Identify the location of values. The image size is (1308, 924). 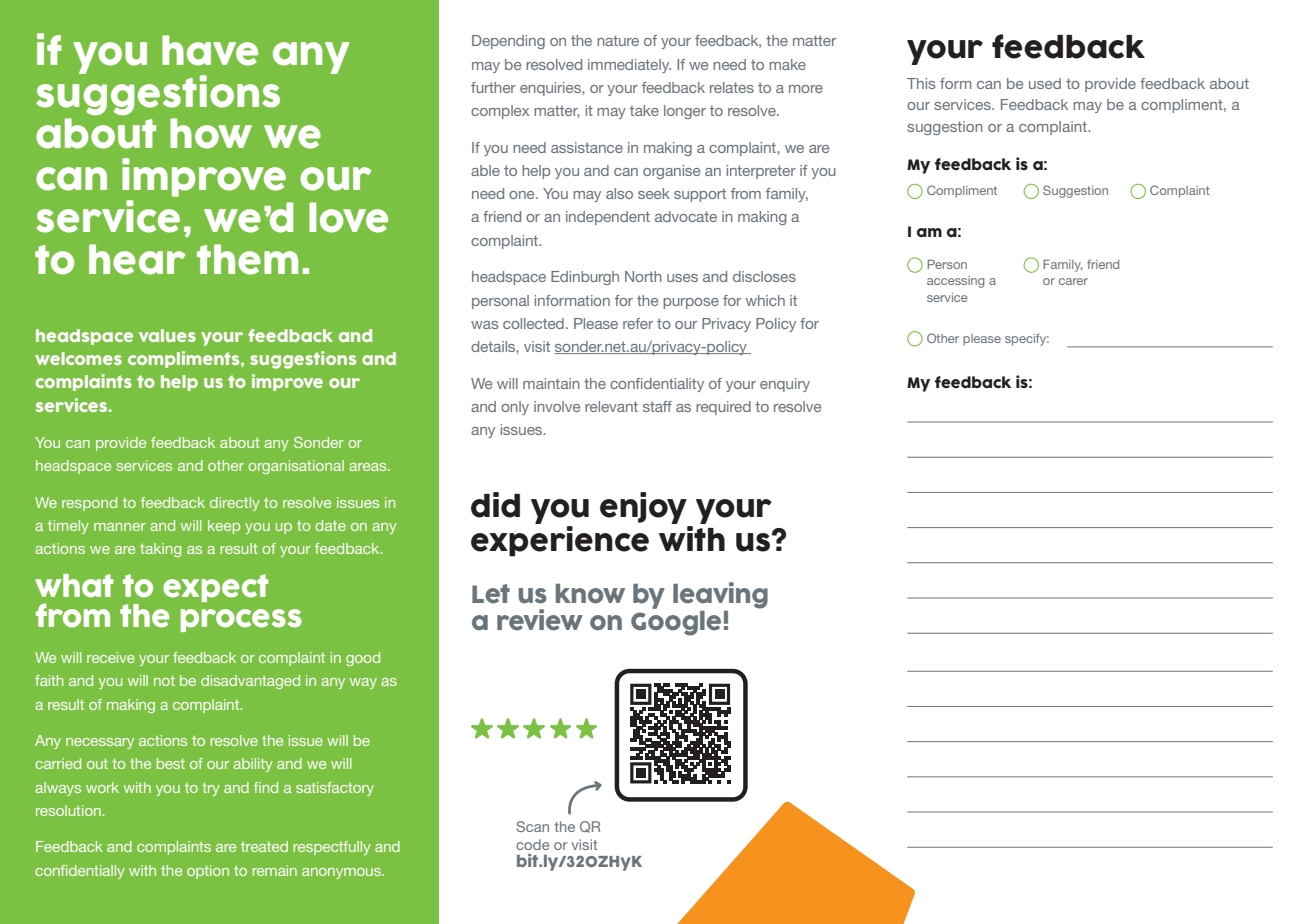
(167, 335).
